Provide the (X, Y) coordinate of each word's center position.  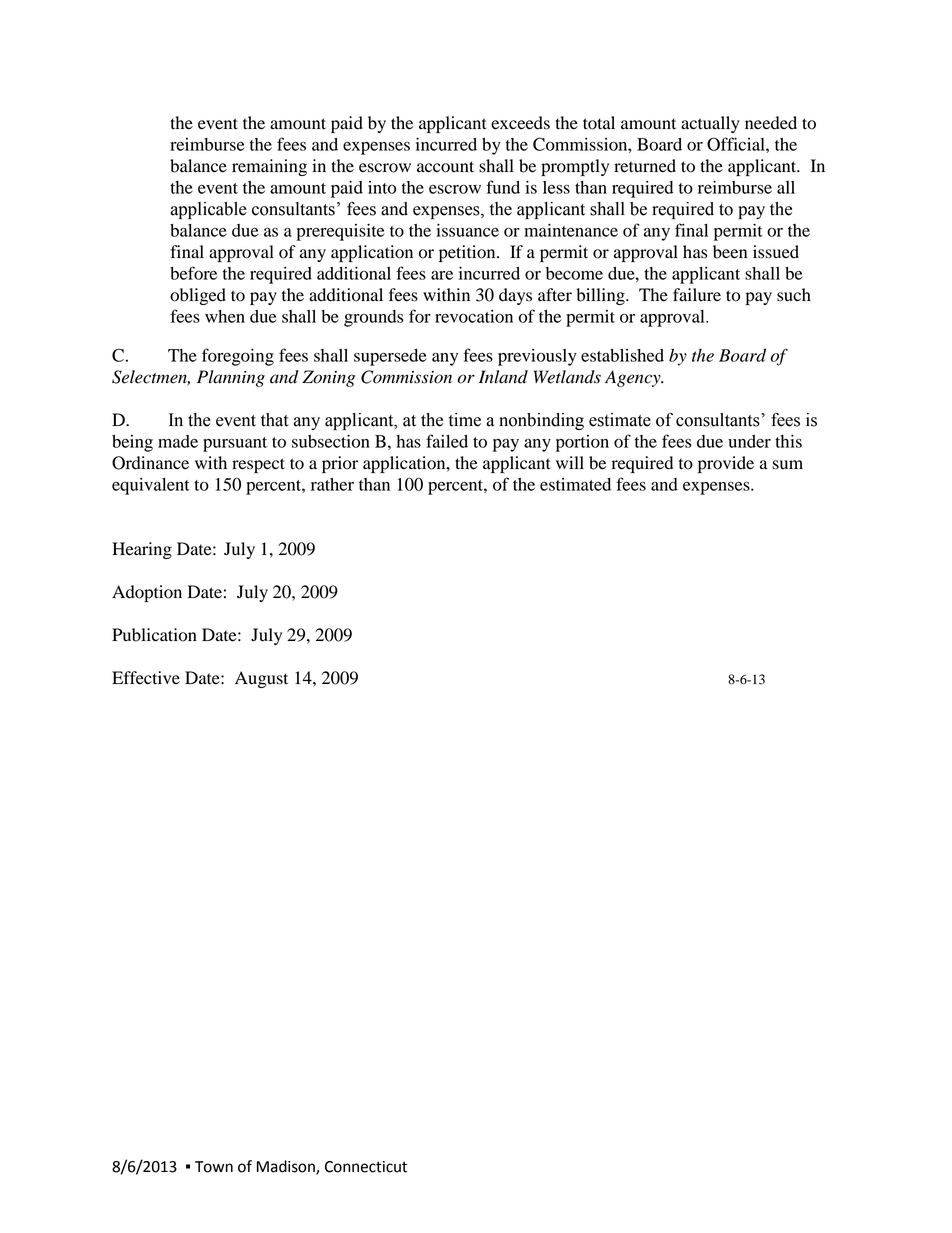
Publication (154, 635)
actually (710, 124)
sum (788, 465)
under (749, 441)
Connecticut (366, 1167)
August (261, 679)
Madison (287, 1167)
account (445, 167)
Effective (146, 678)
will (570, 462)
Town (214, 1167)
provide (726, 464)
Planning (231, 378)
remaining (269, 167)
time (465, 420)
